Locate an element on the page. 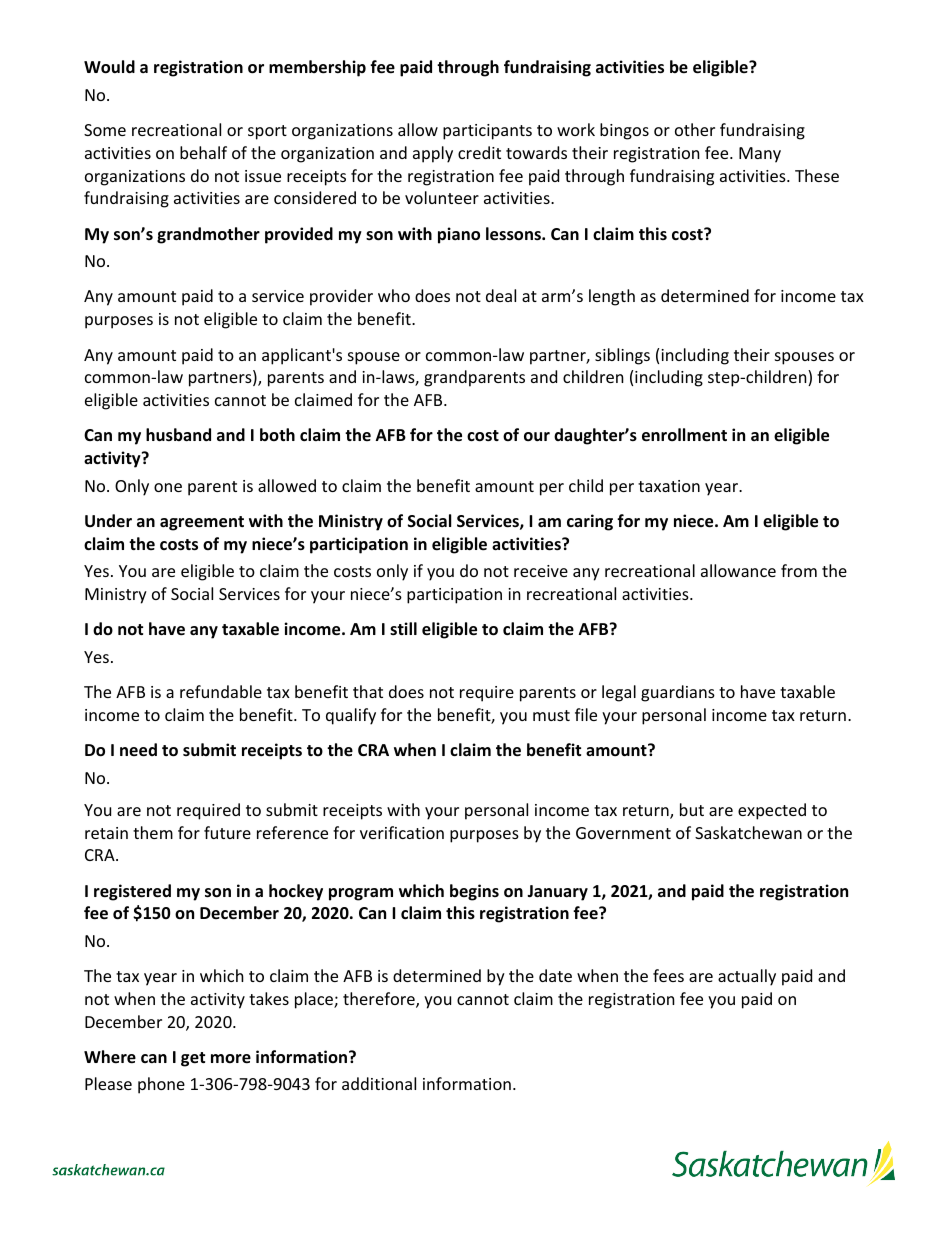  from is located at coordinates (799, 570).
